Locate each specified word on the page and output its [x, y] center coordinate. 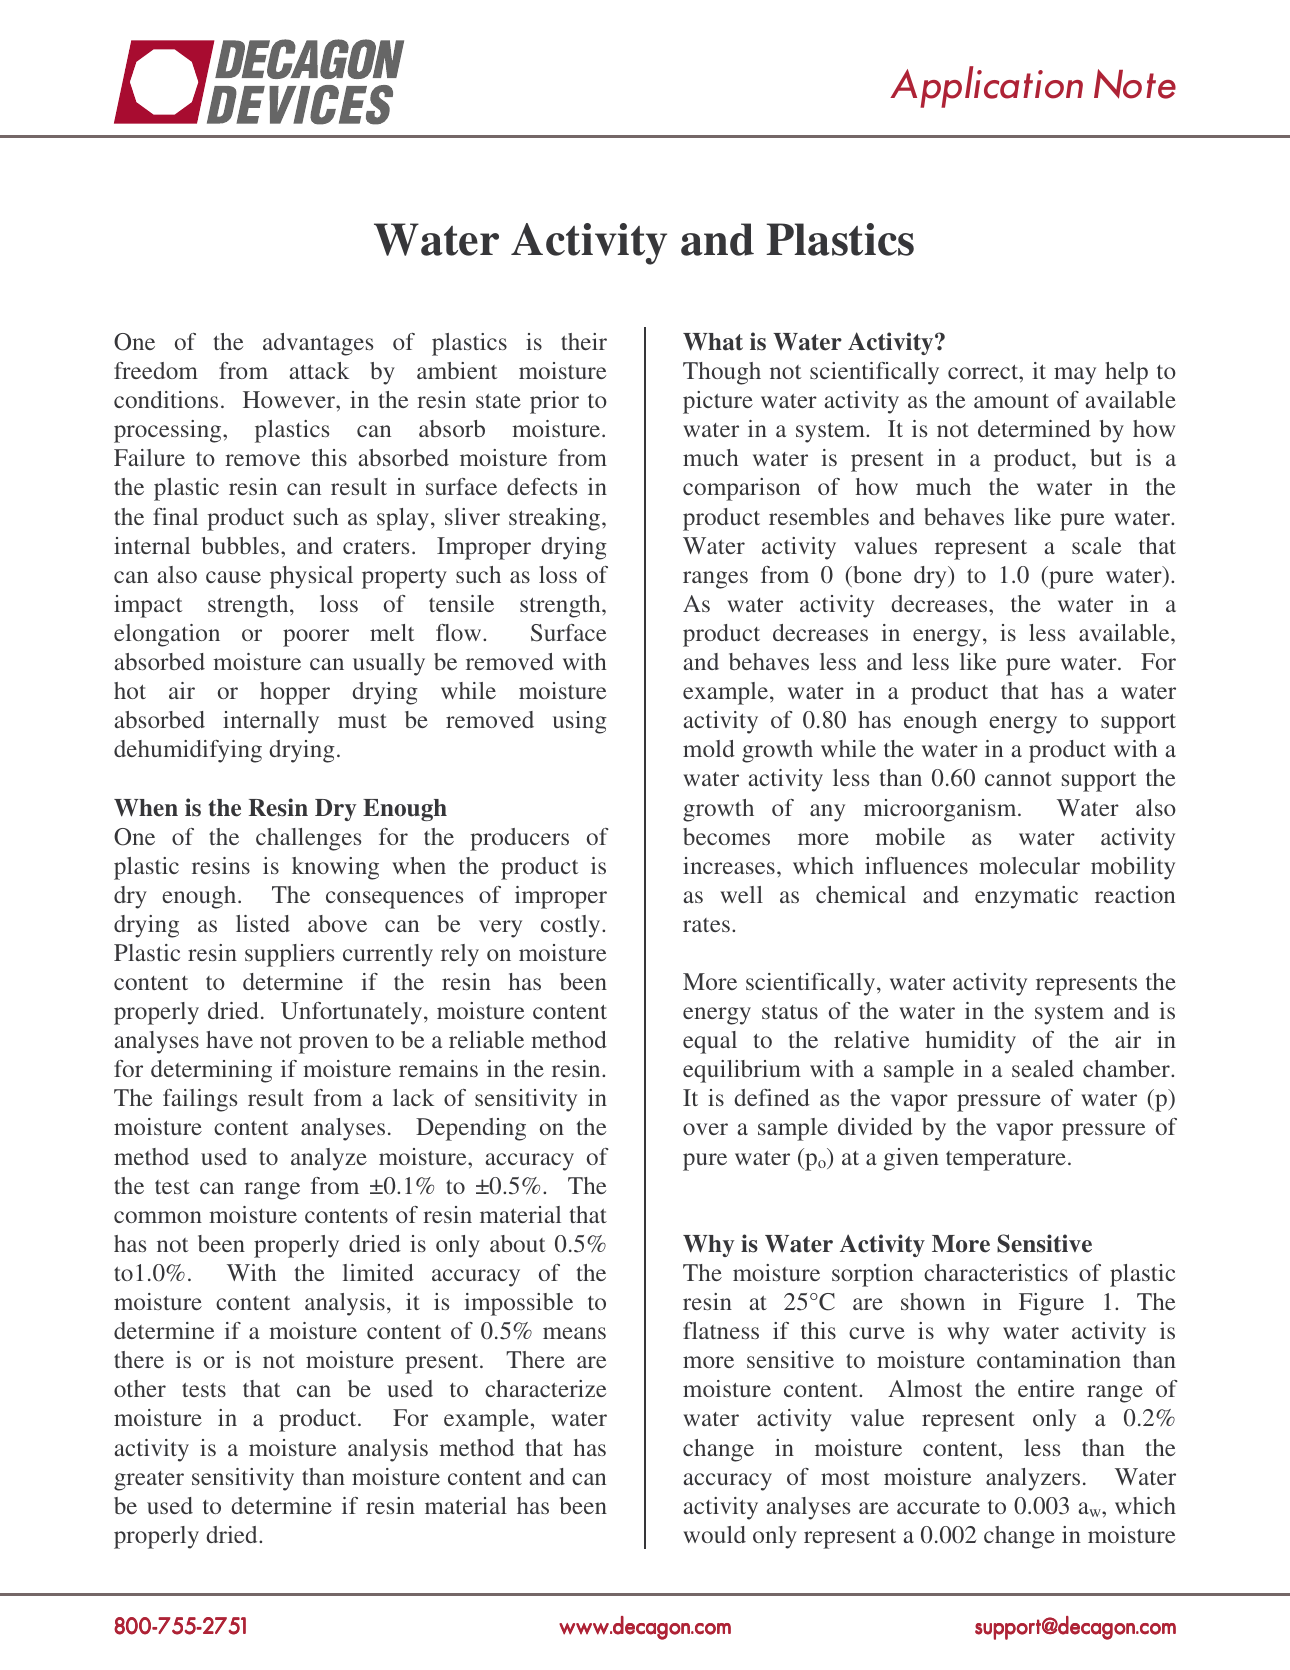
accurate [938, 1507]
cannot [1018, 779]
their [584, 341]
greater [149, 1481]
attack [319, 370]
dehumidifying [188, 751]
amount [1011, 401]
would [714, 1534]
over [705, 1129]
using [580, 722]
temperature [1006, 1161]
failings [200, 1100]
